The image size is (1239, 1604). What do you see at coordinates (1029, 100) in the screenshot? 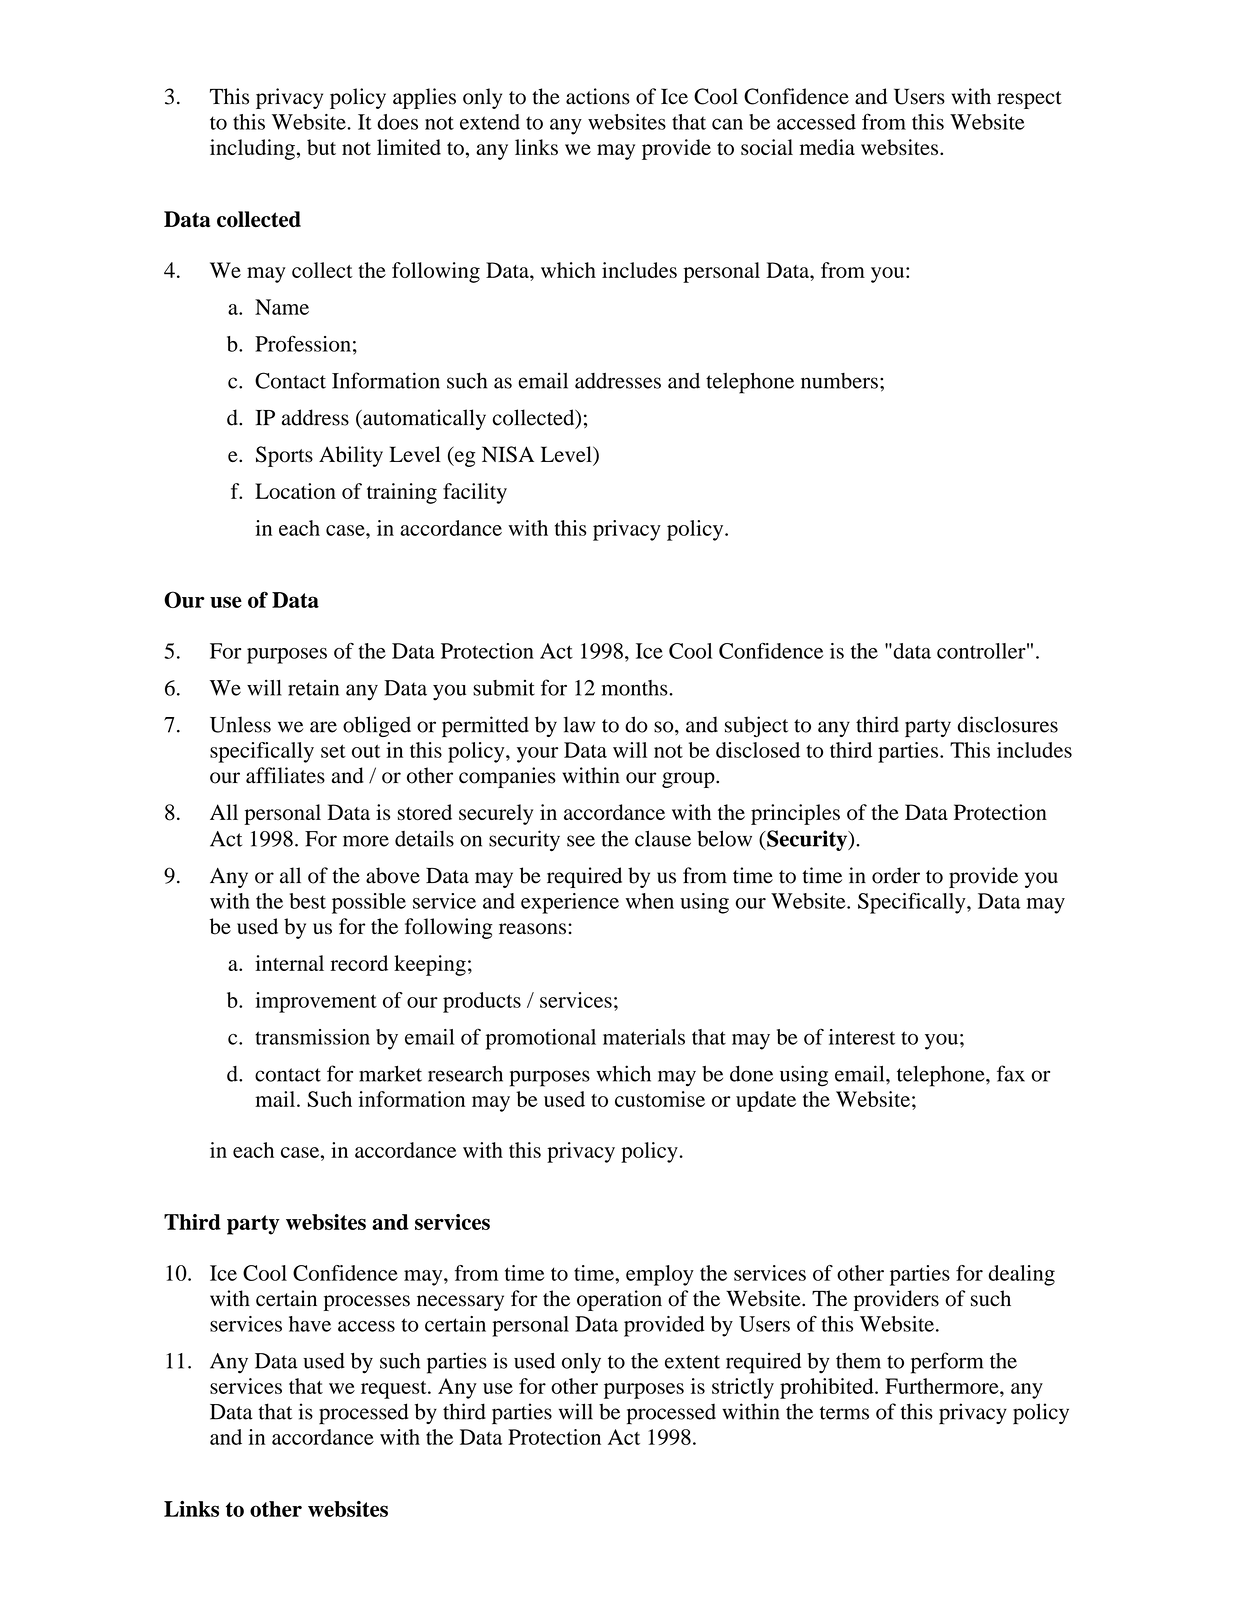
I see `respect` at bounding box center [1029, 100].
